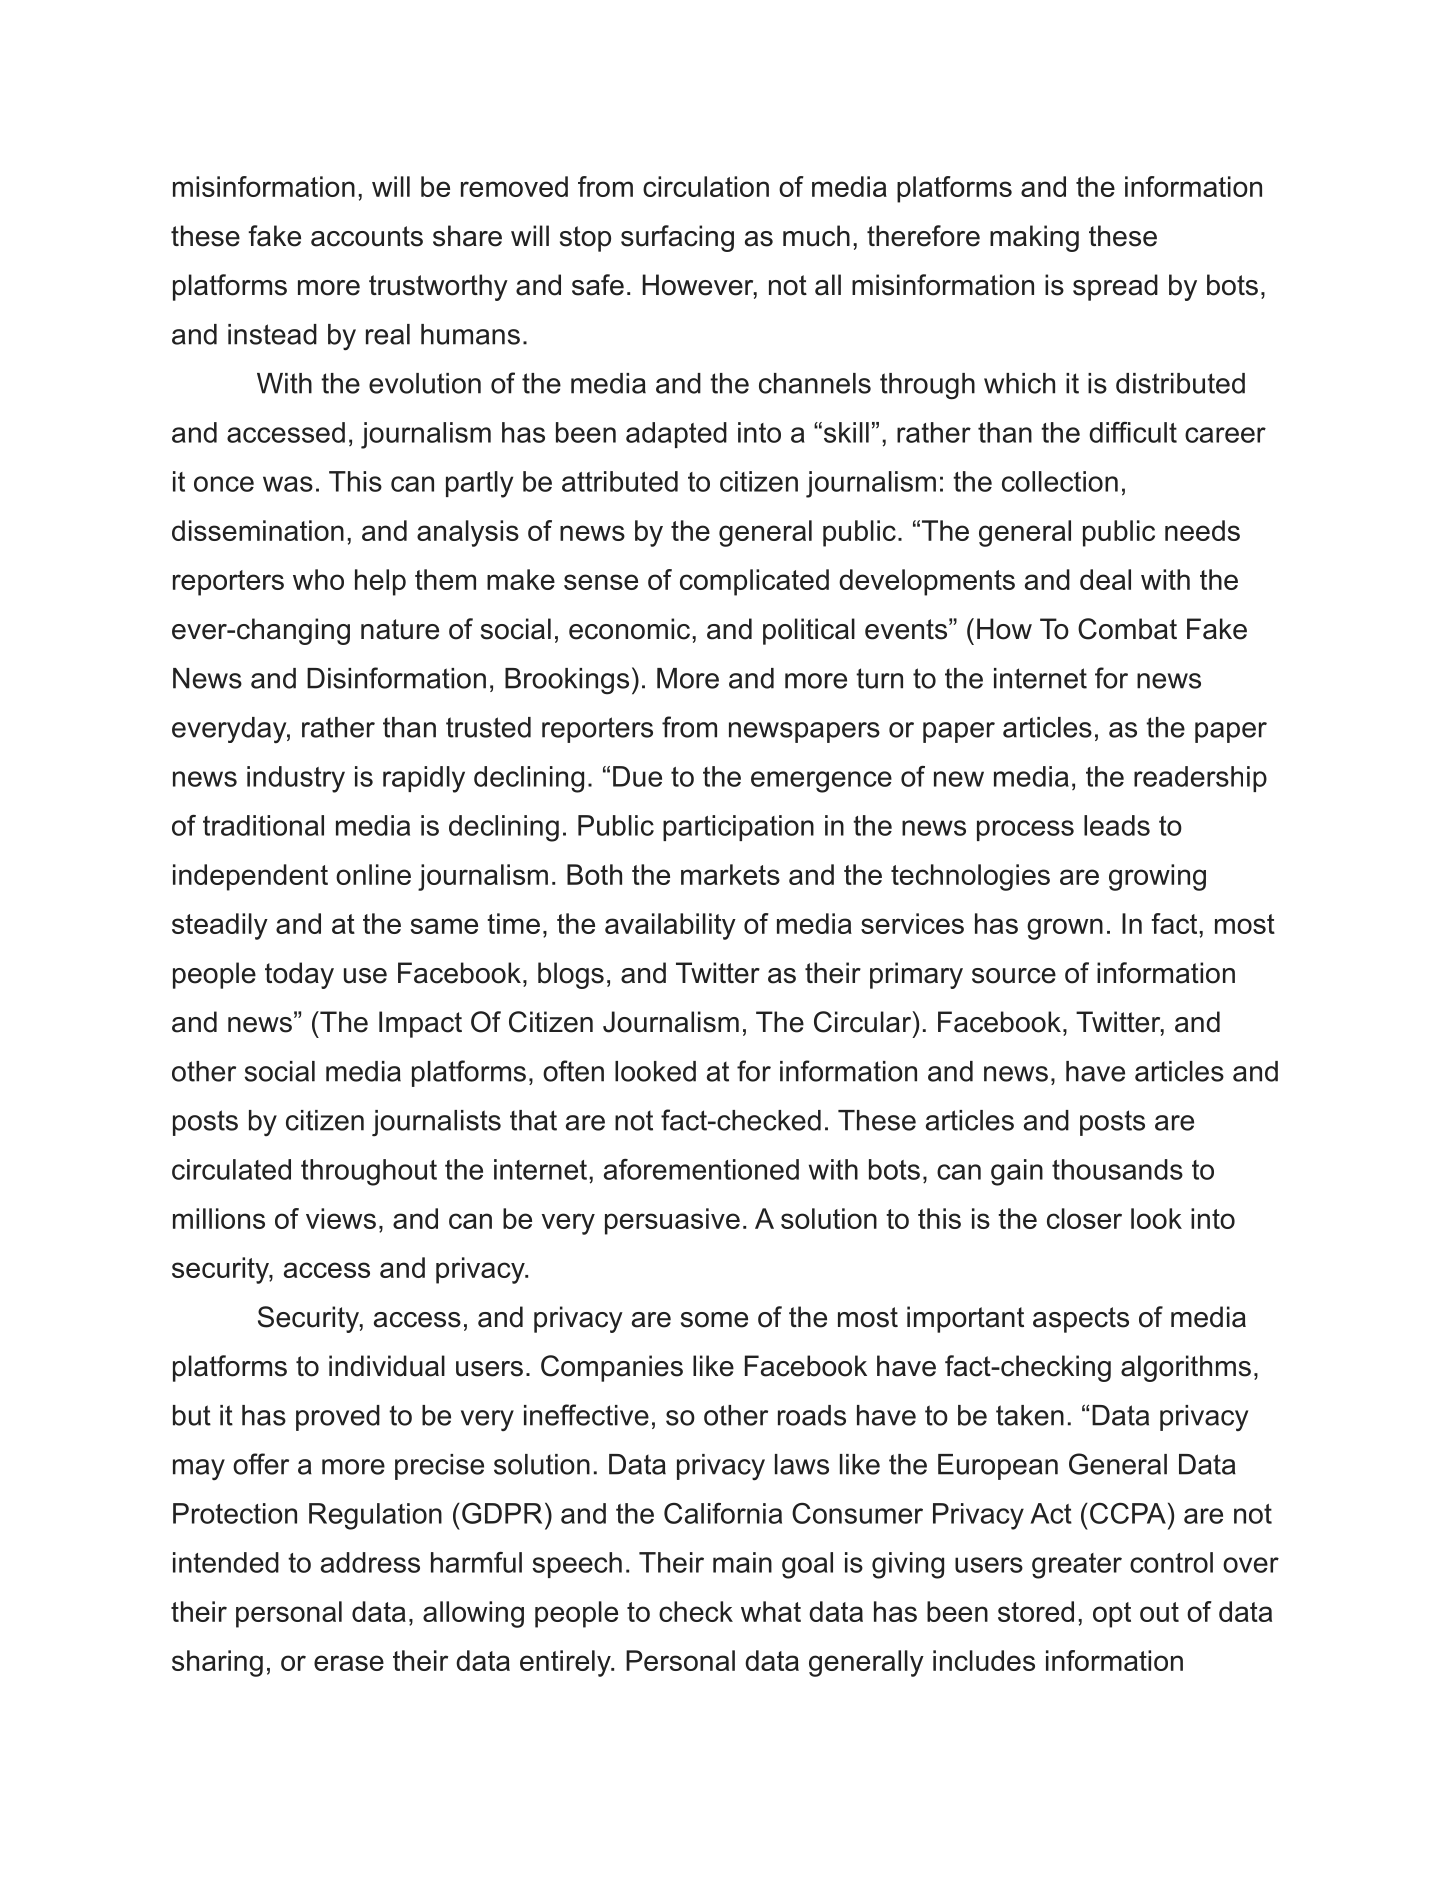 The height and width of the page is (1880, 1452). Describe the element at coordinates (367, 236) in the page. I see `accounts` at that location.
